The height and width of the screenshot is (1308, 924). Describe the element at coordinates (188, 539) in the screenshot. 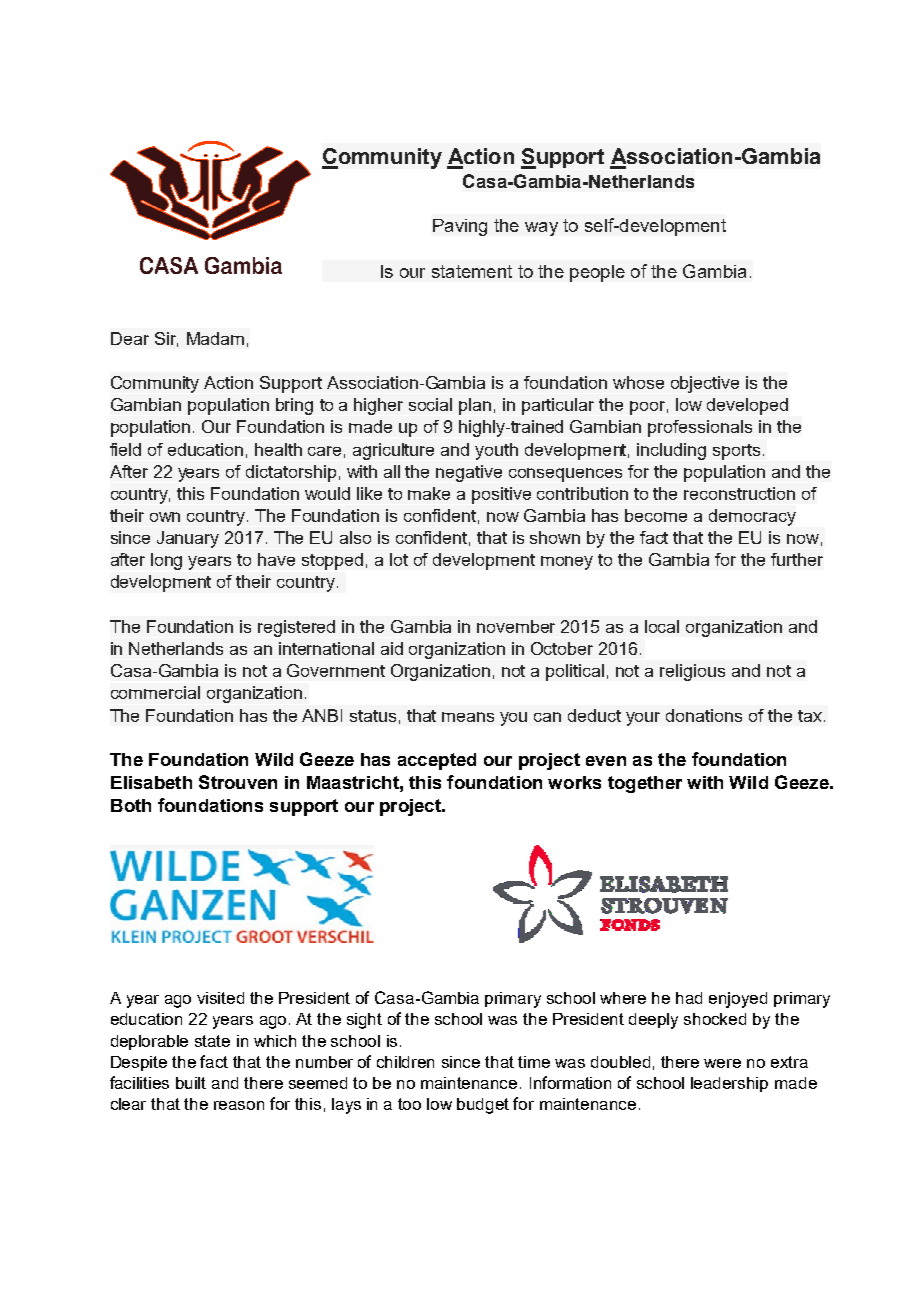

I see `January` at that location.
